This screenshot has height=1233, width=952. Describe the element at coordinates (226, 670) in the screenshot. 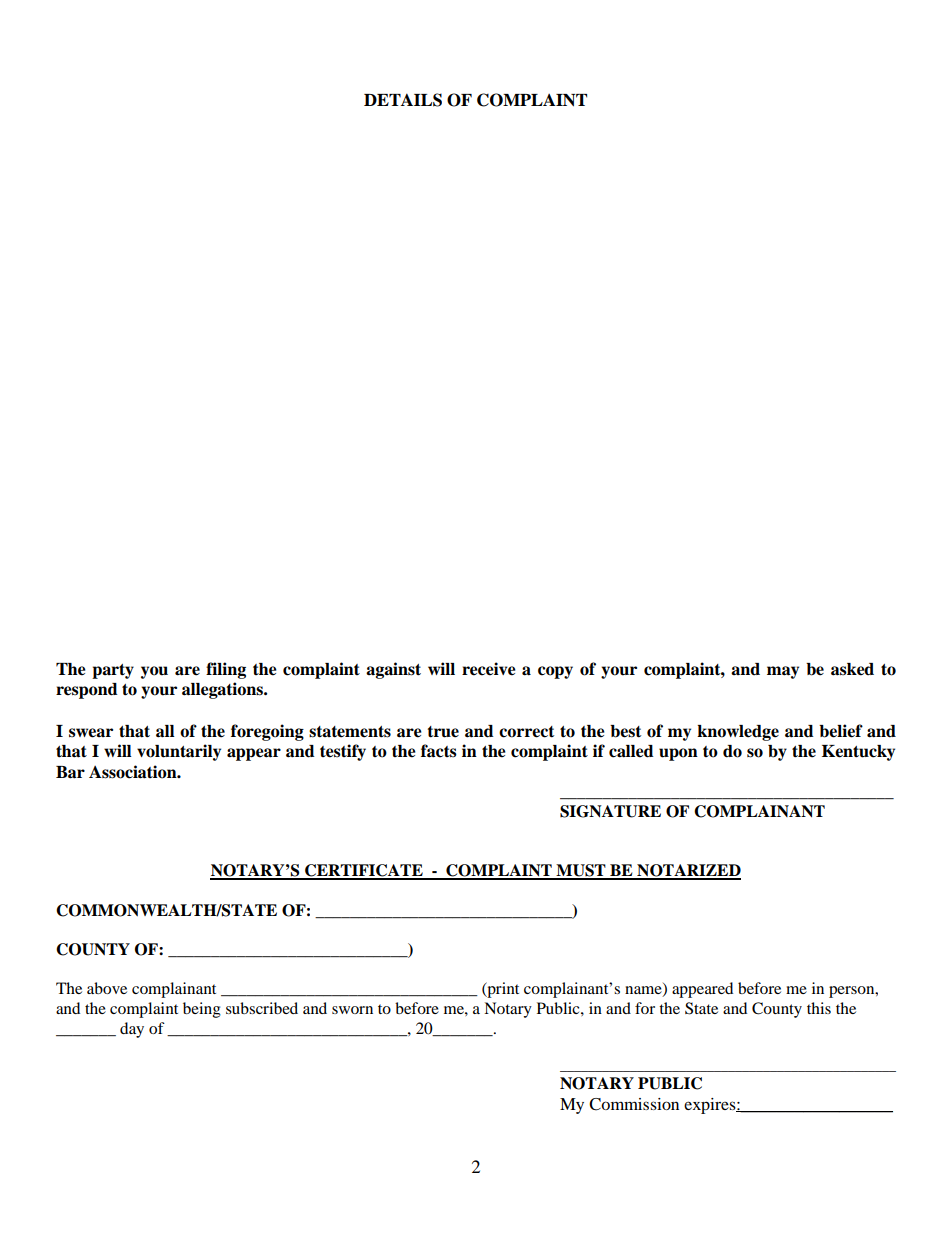

I see `filing` at that location.
